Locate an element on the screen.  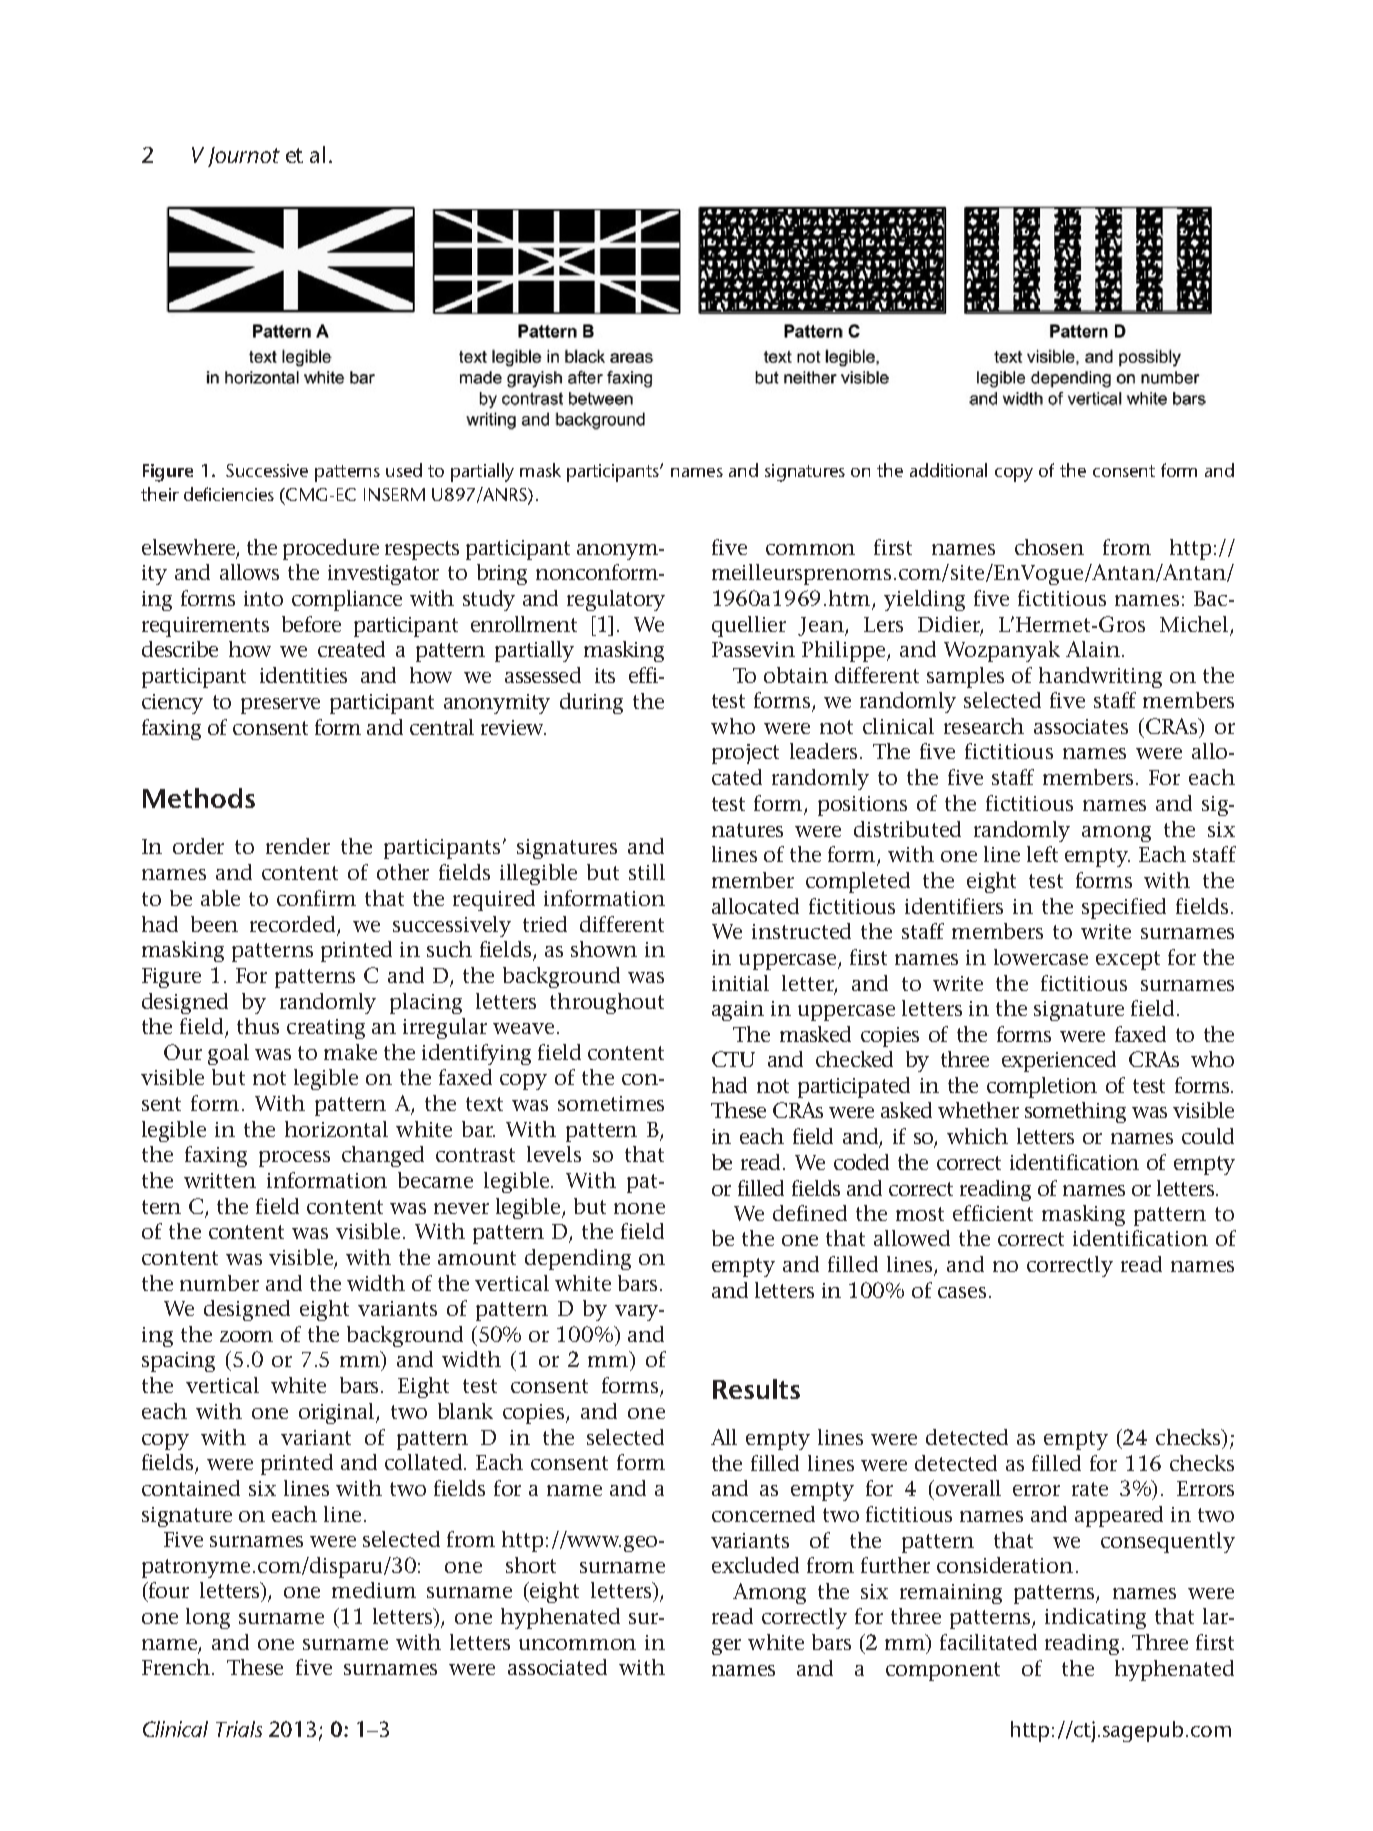
written is located at coordinates (220, 1180).
